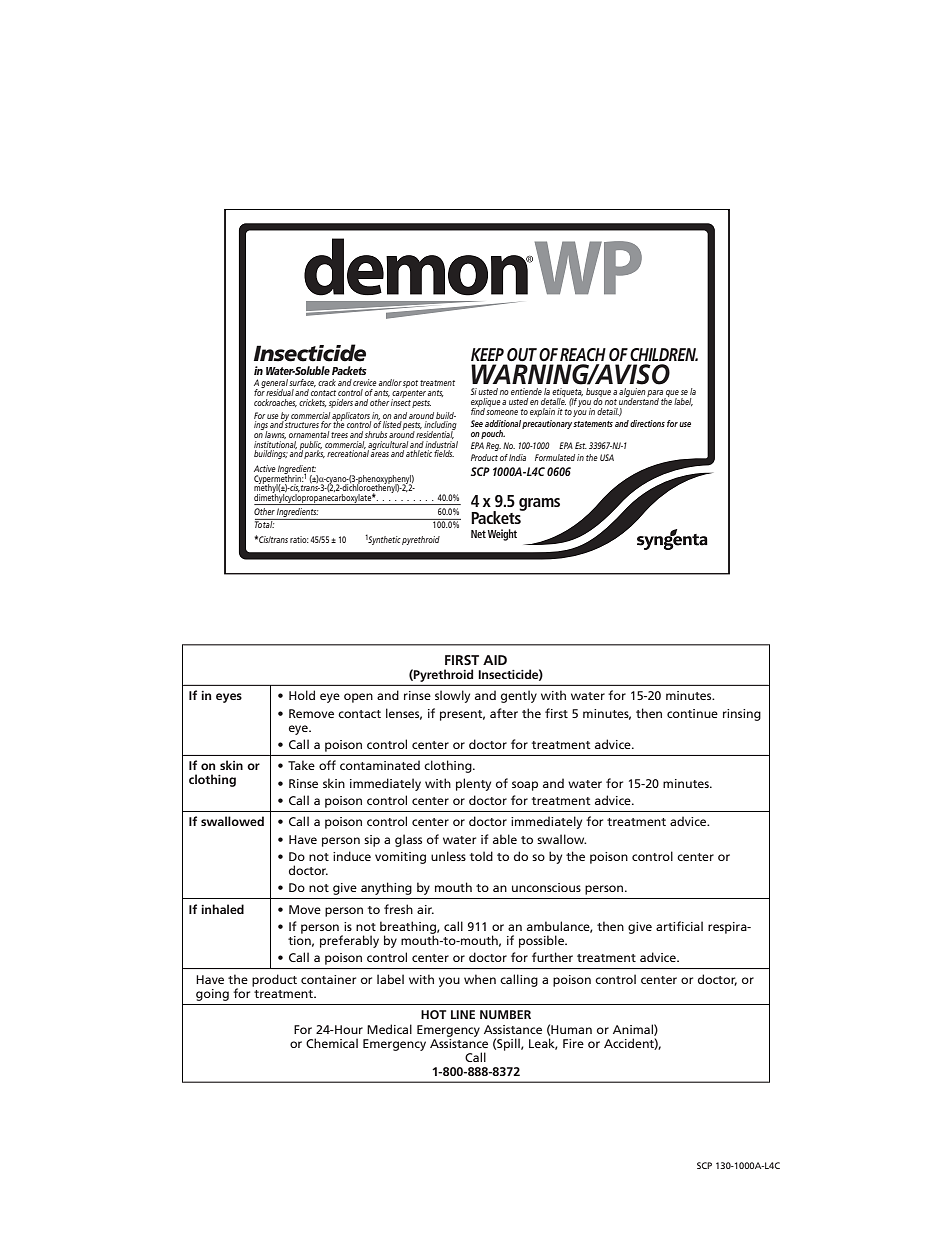 This page has height=1233, width=952. What do you see at coordinates (265, 523) in the page?
I see `Total` at bounding box center [265, 523].
